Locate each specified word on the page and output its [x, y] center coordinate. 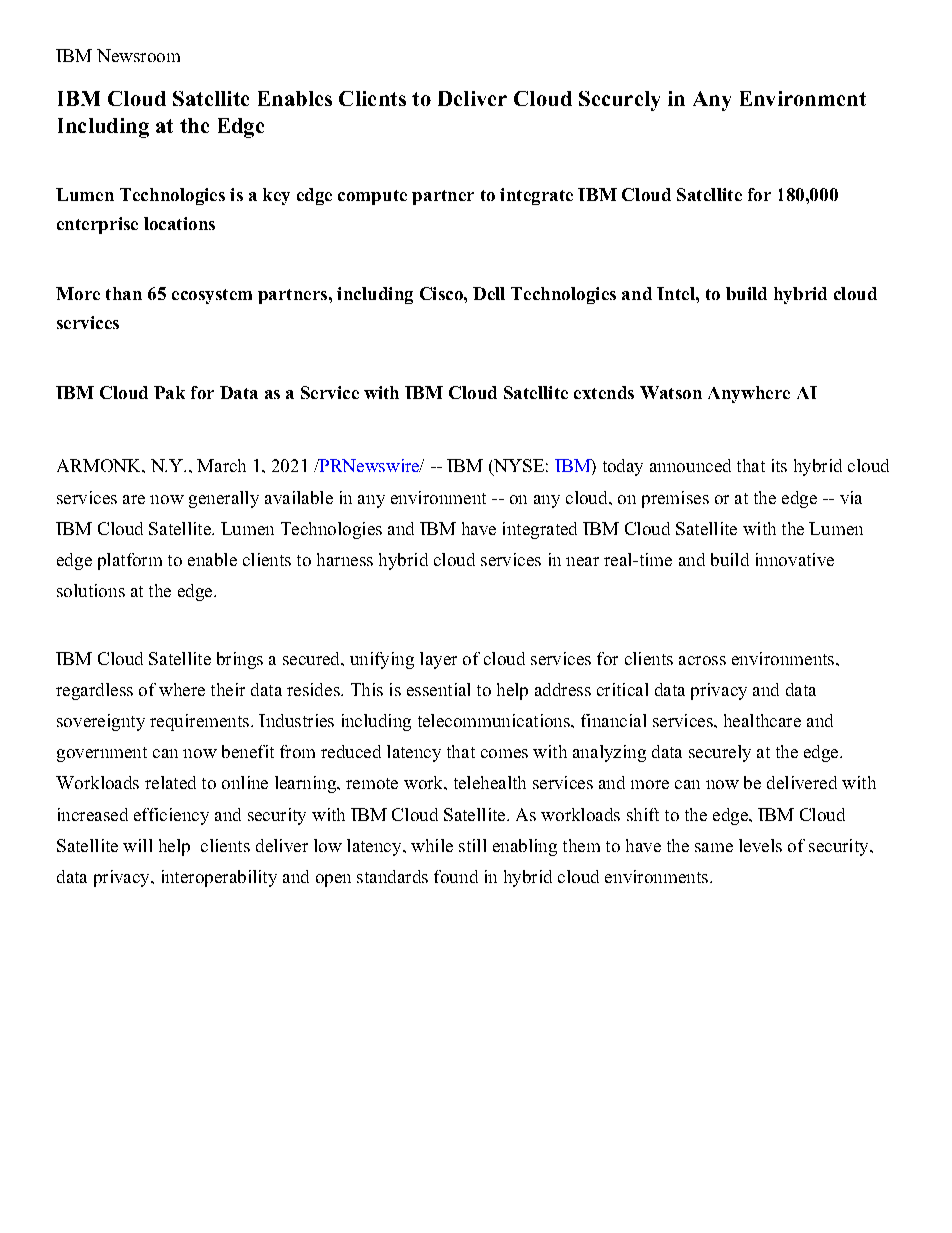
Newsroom [138, 55]
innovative [795, 559]
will [137, 845]
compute [372, 197]
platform [130, 561]
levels [760, 845]
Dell [489, 293]
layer [438, 660]
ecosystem [212, 296]
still [472, 845]
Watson [671, 392]
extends [604, 392]
